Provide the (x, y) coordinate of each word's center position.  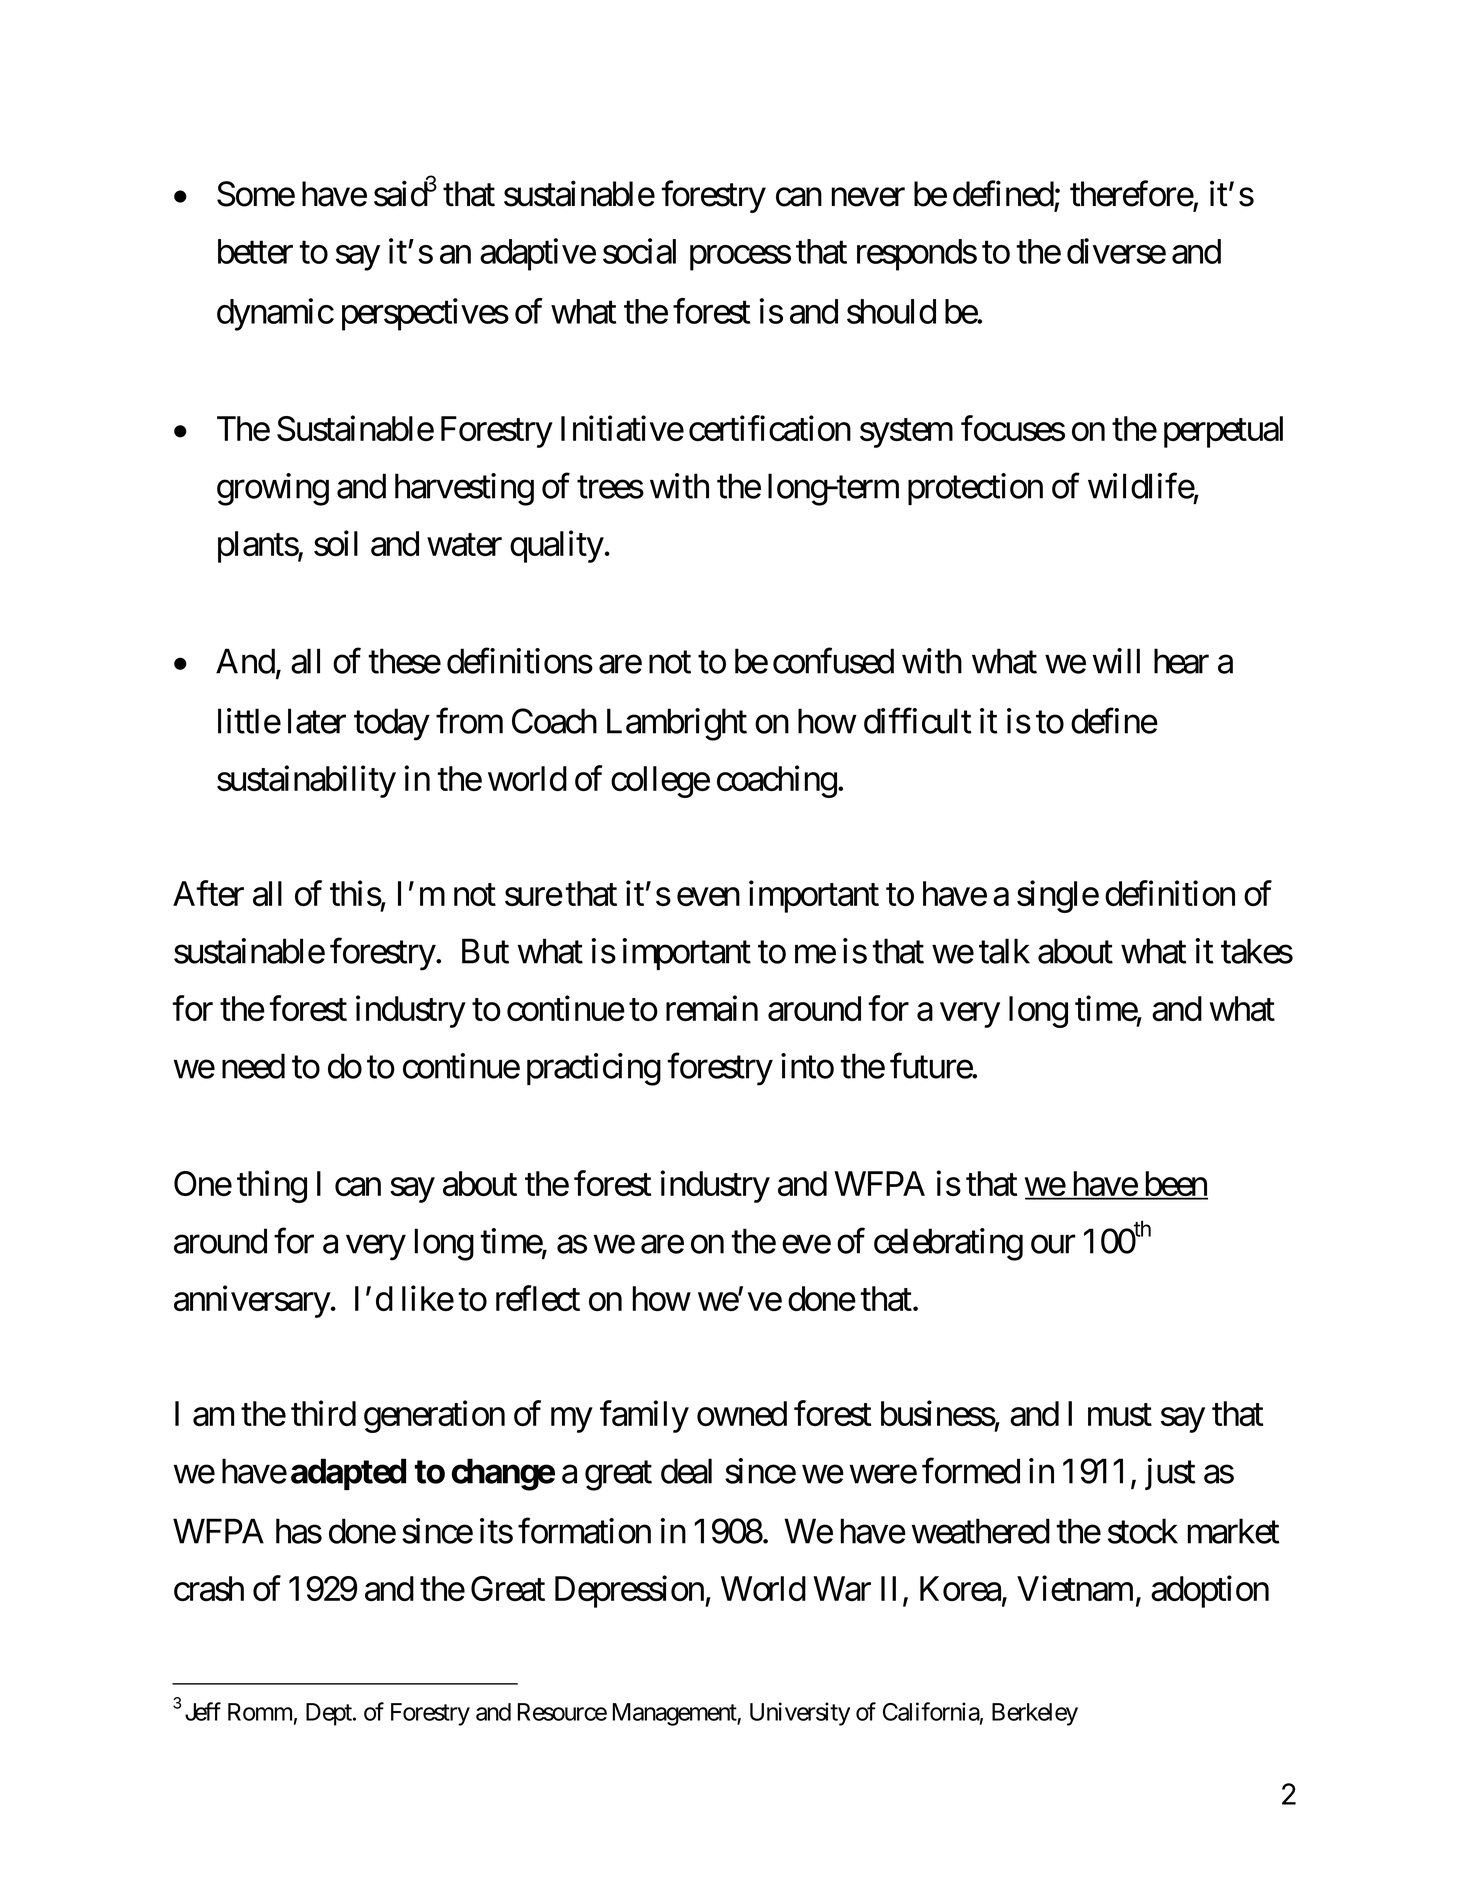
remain (712, 1008)
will (1116, 661)
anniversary (252, 1301)
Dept (330, 1714)
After (208, 893)
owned (742, 1413)
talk (1004, 951)
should (891, 311)
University (800, 1714)
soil (336, 543)
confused (833, 661)
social (639, 251)
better (255, 251)
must (1120, 1415)
